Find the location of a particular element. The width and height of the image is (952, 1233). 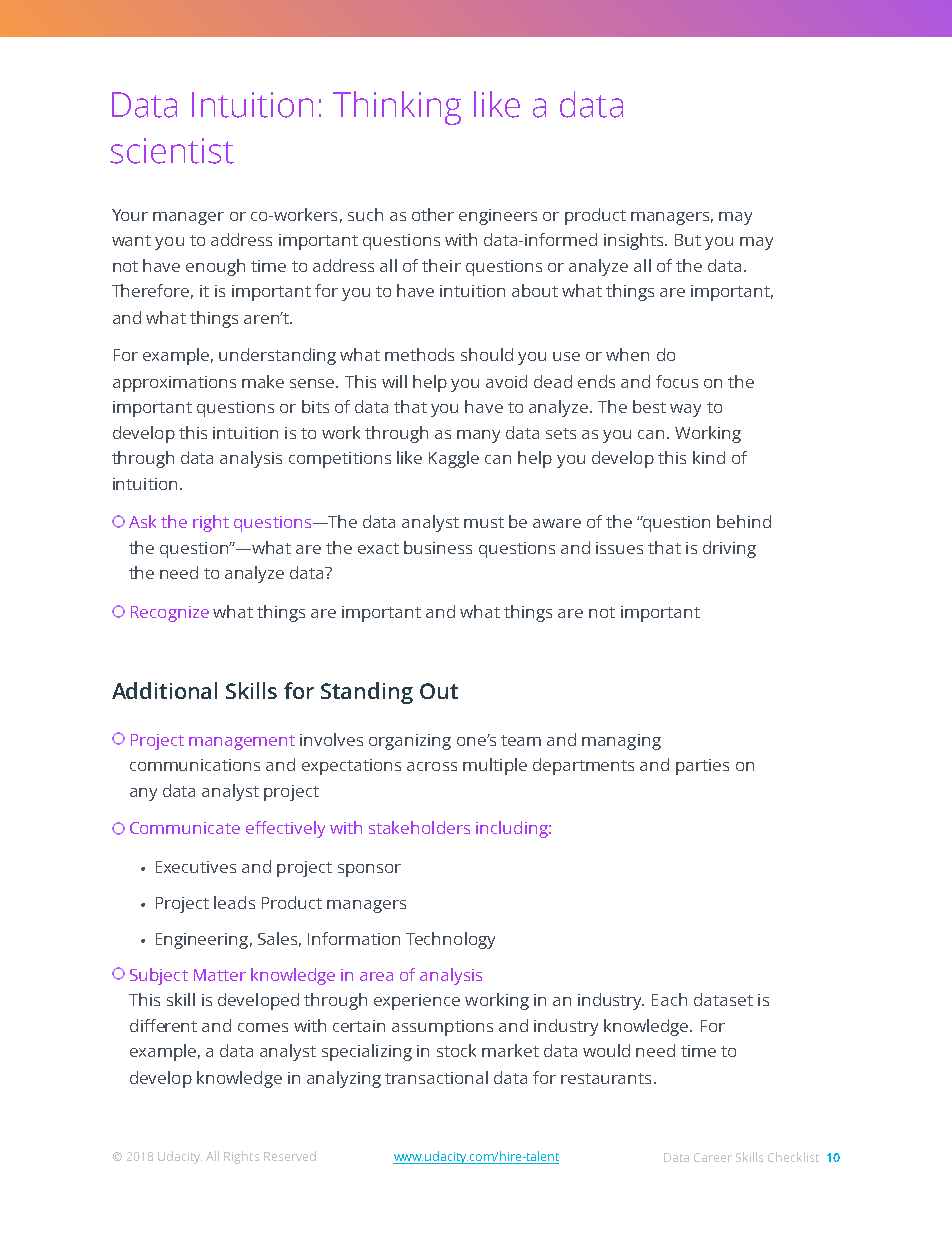

business is located at coordinates (438, 547).
